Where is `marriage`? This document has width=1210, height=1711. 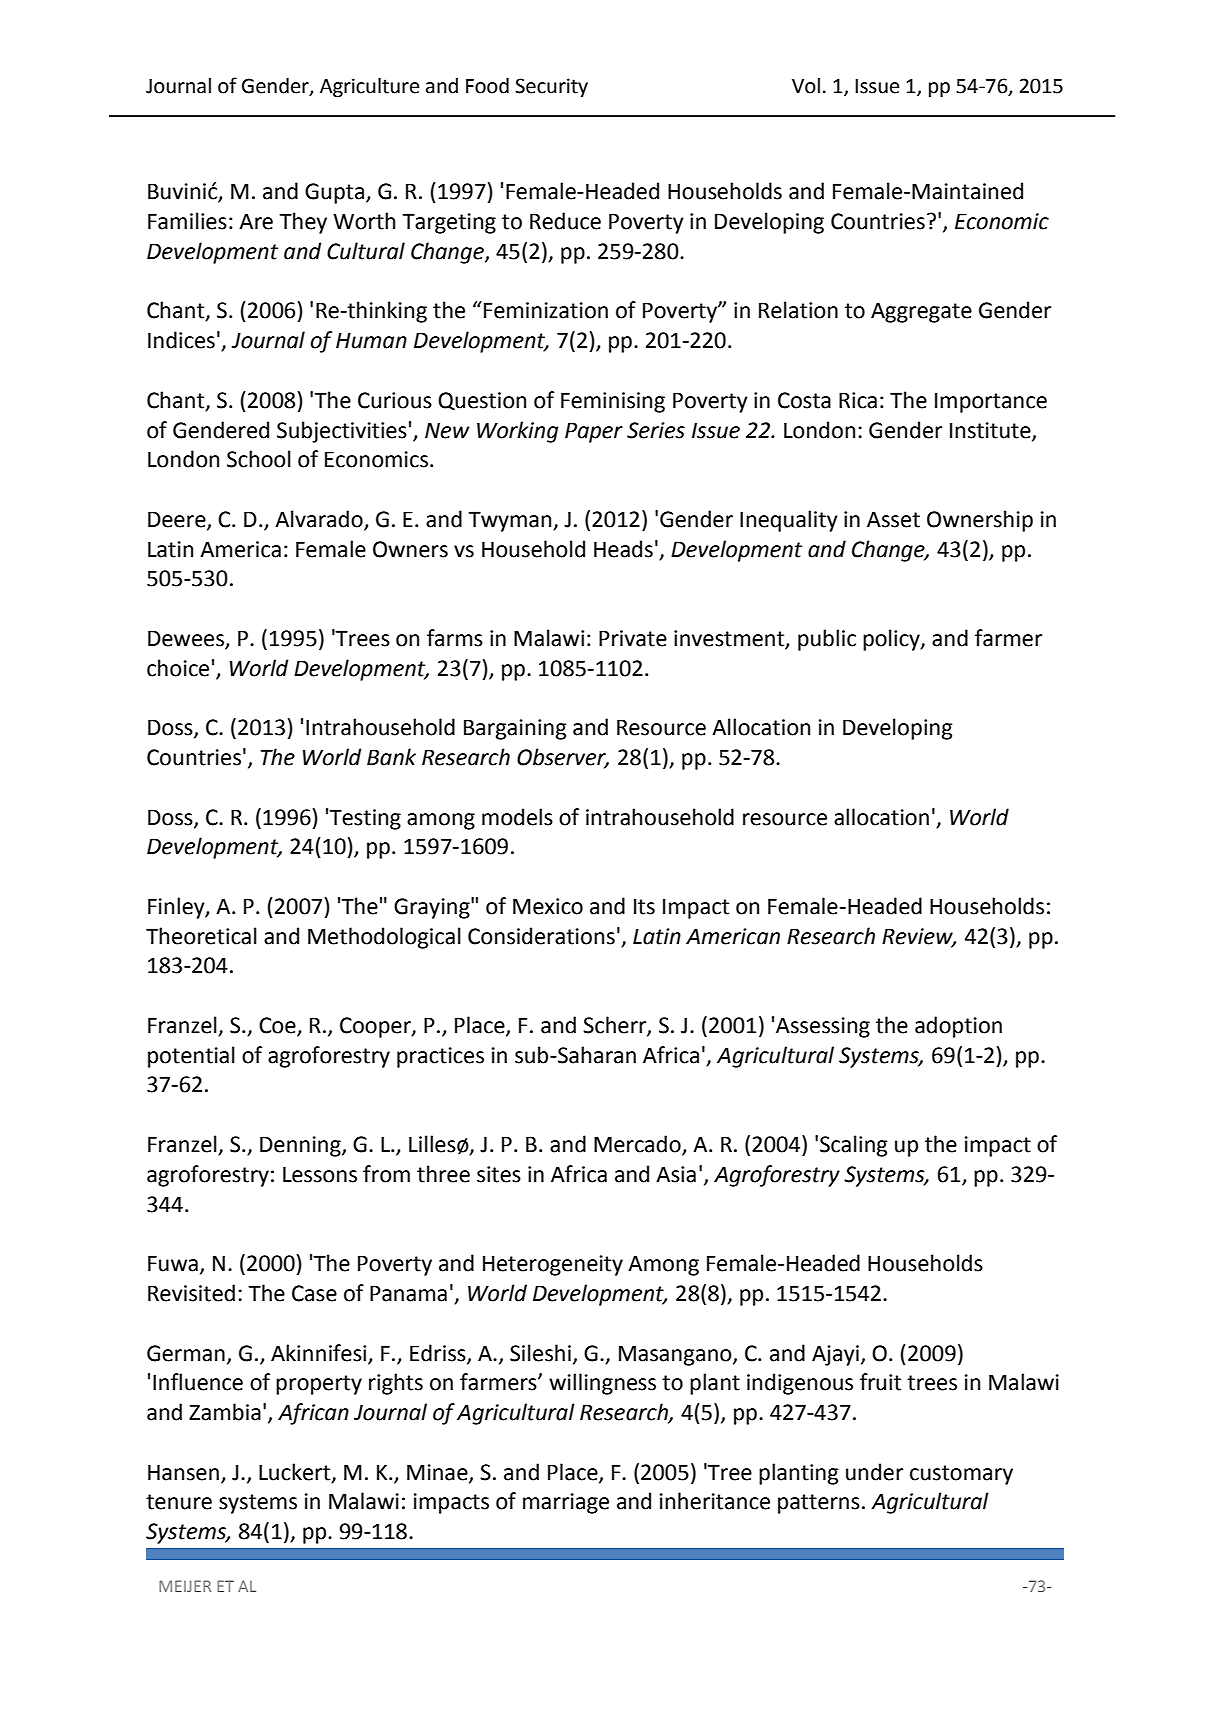
marriage is located at coordinates (566, 1503).
